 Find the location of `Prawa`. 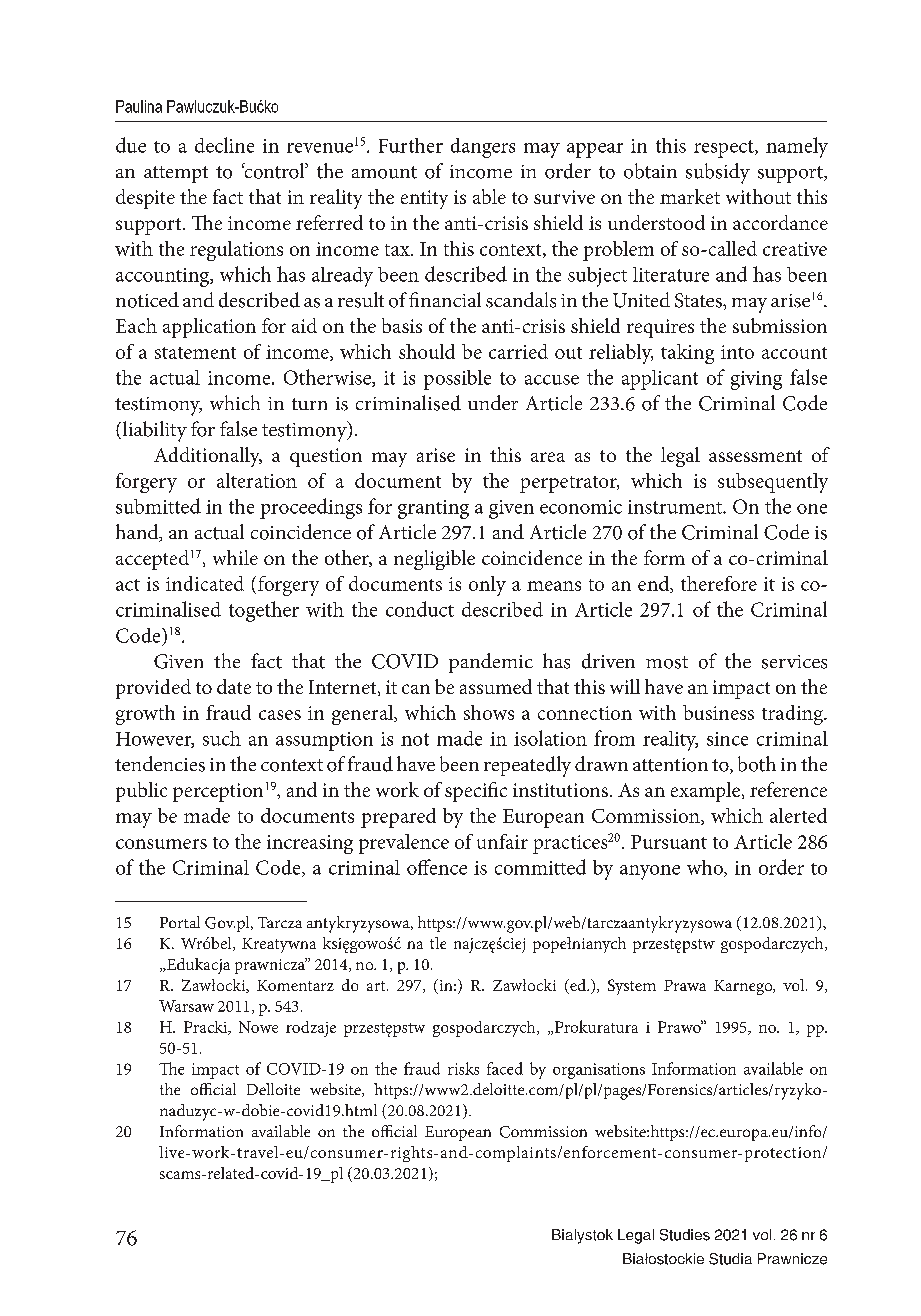

Prawa is located at coordinates (685, 985).
